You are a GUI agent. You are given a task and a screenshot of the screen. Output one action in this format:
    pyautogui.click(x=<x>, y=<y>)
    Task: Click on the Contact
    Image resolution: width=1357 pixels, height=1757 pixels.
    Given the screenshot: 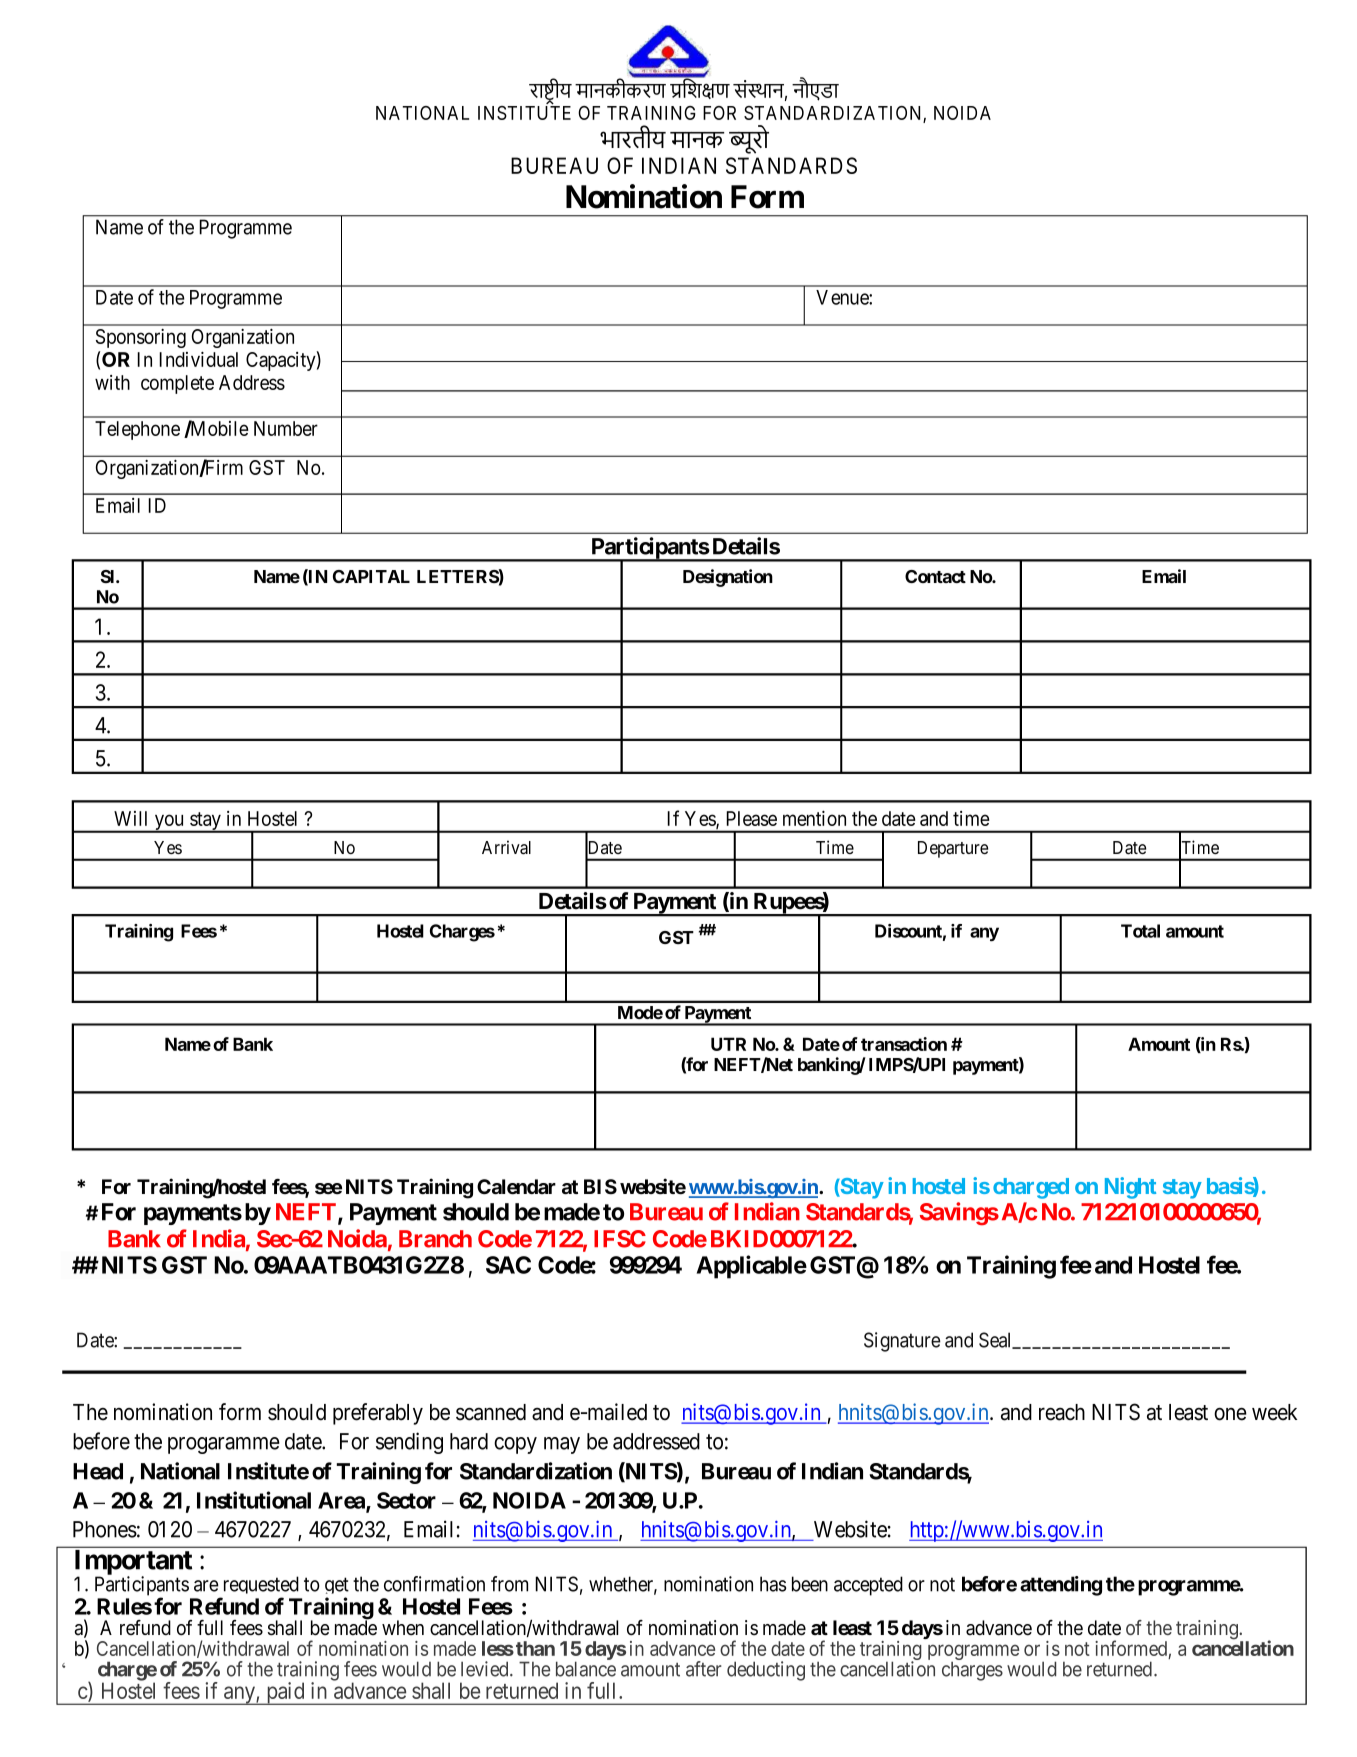 What is the action you would take?
    pyautogui.click(x=935, y=576)
